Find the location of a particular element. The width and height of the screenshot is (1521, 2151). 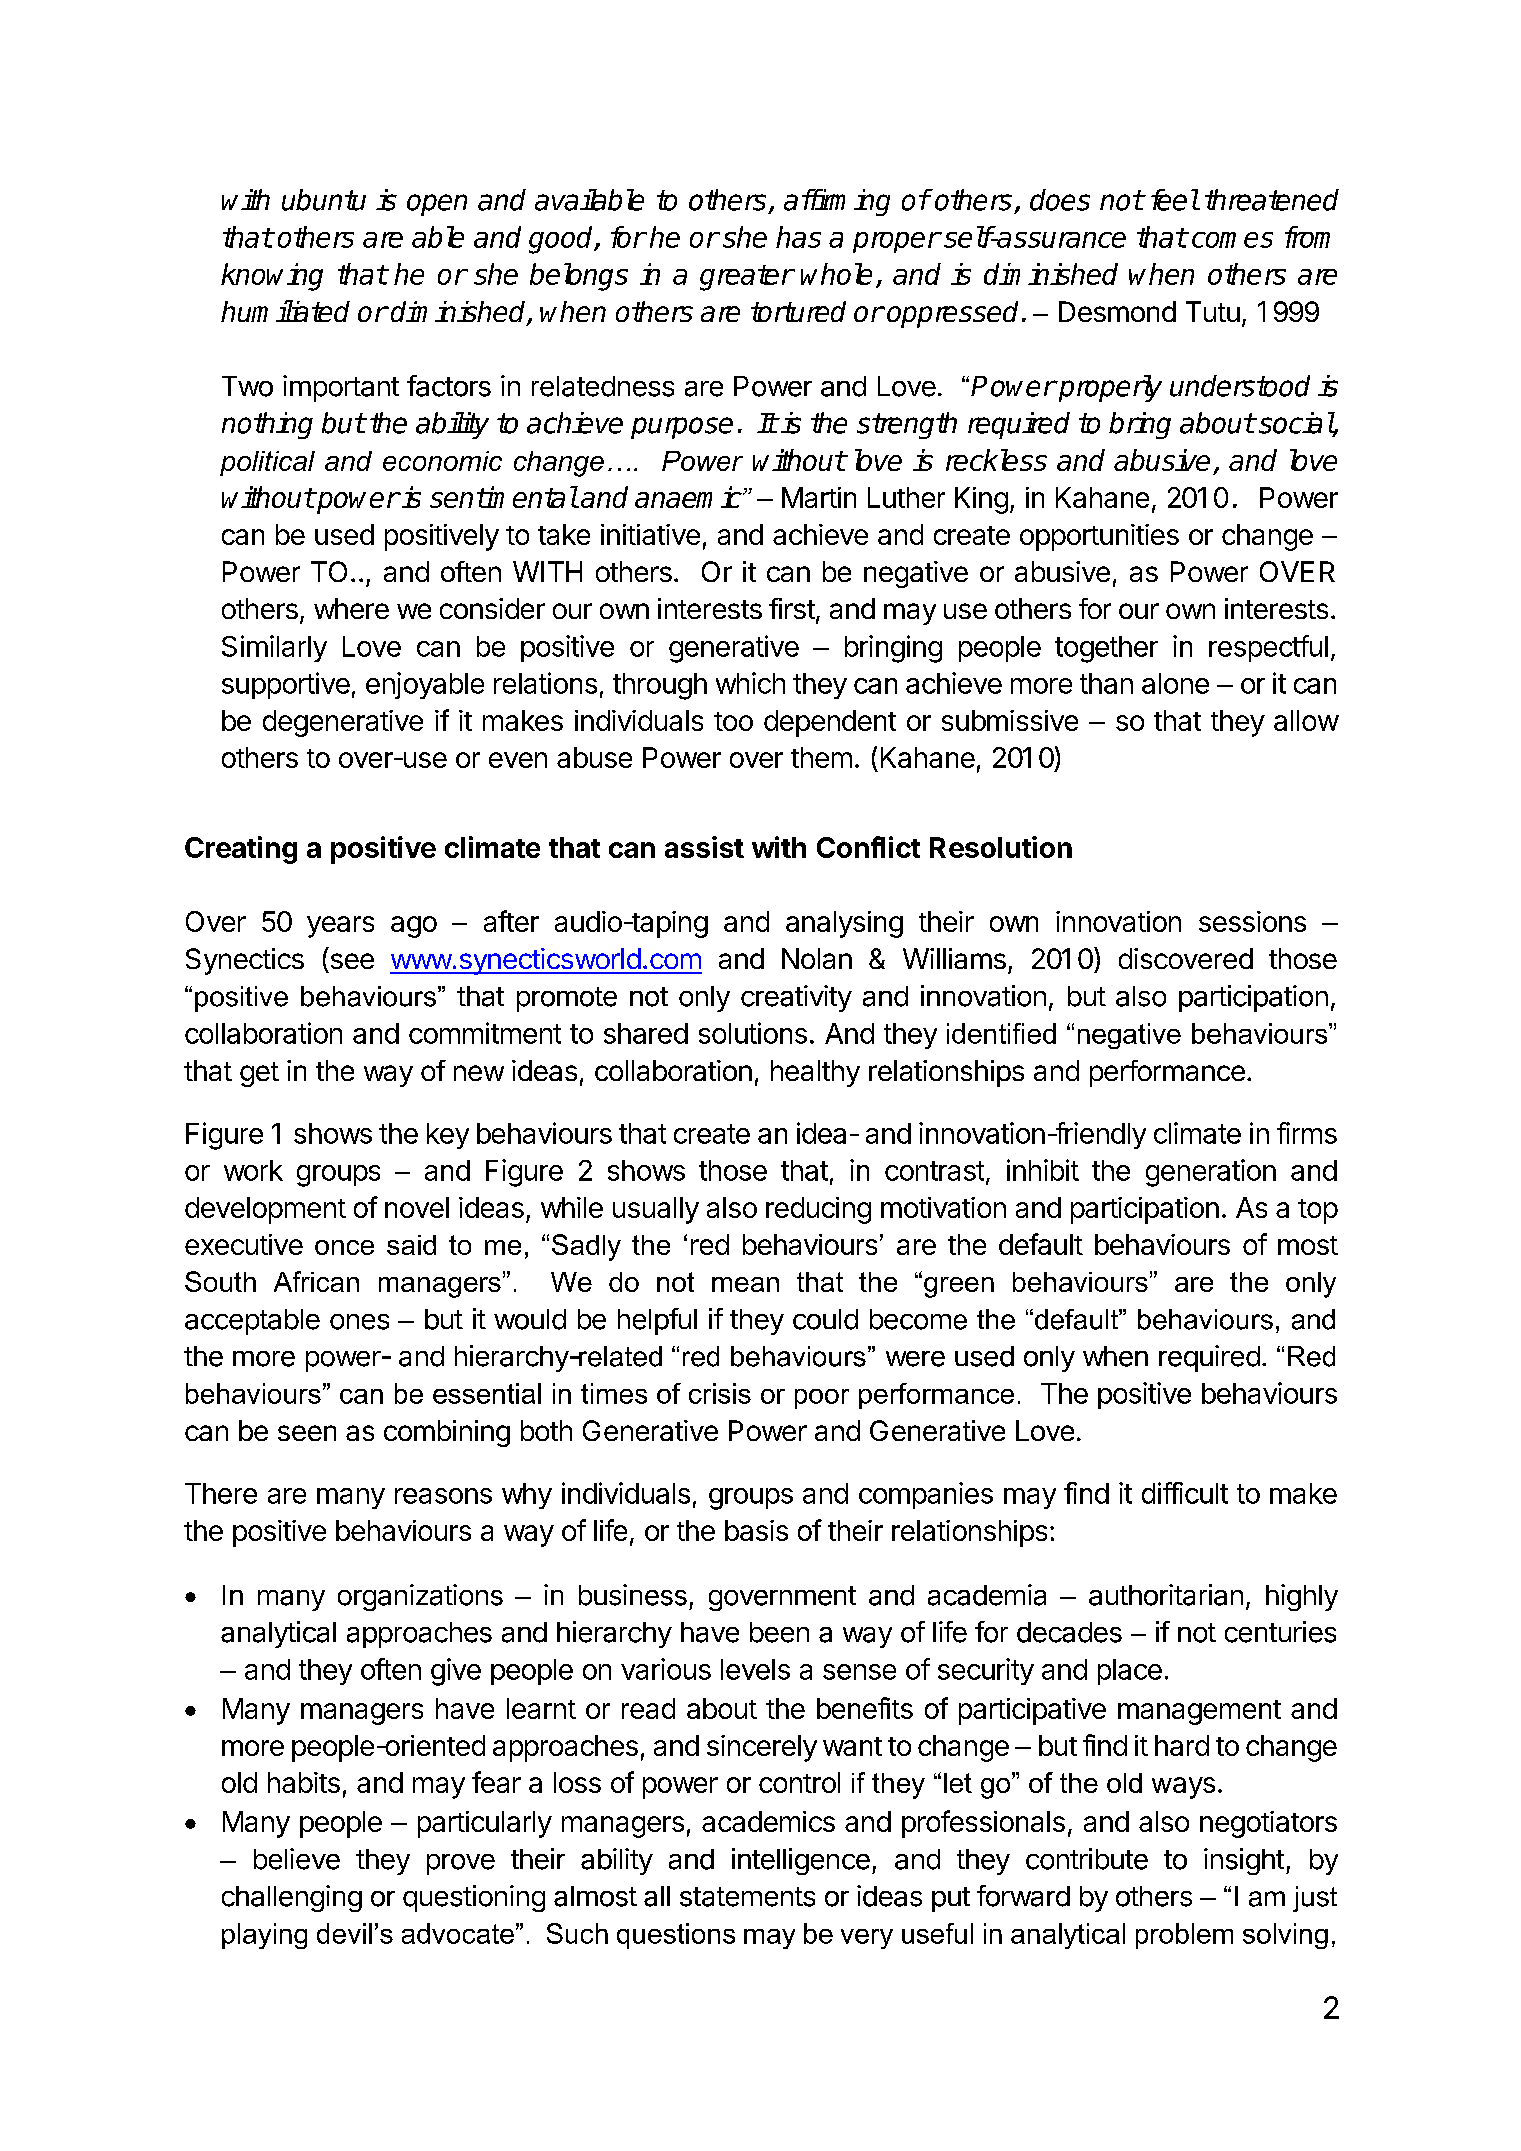

ubuntu is located at coordinates (324, 200).
